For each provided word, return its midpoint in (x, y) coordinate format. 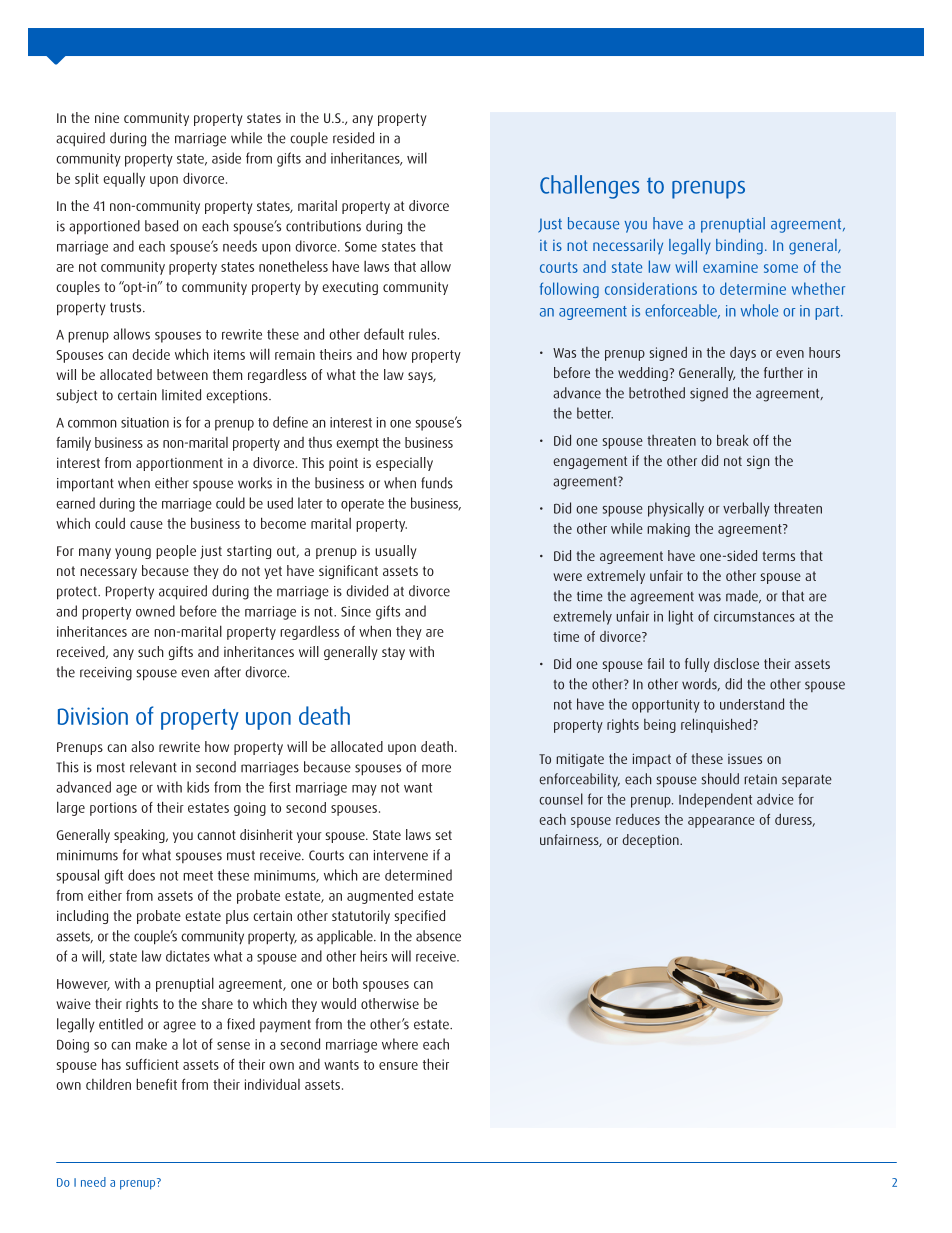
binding (739, 247)
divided (367, 591)
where (400, 1044)
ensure (398, 1066)
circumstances (754, 616)
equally (124, 179)
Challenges (589, 187)
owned (155, 611)
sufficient (152, 1064)
